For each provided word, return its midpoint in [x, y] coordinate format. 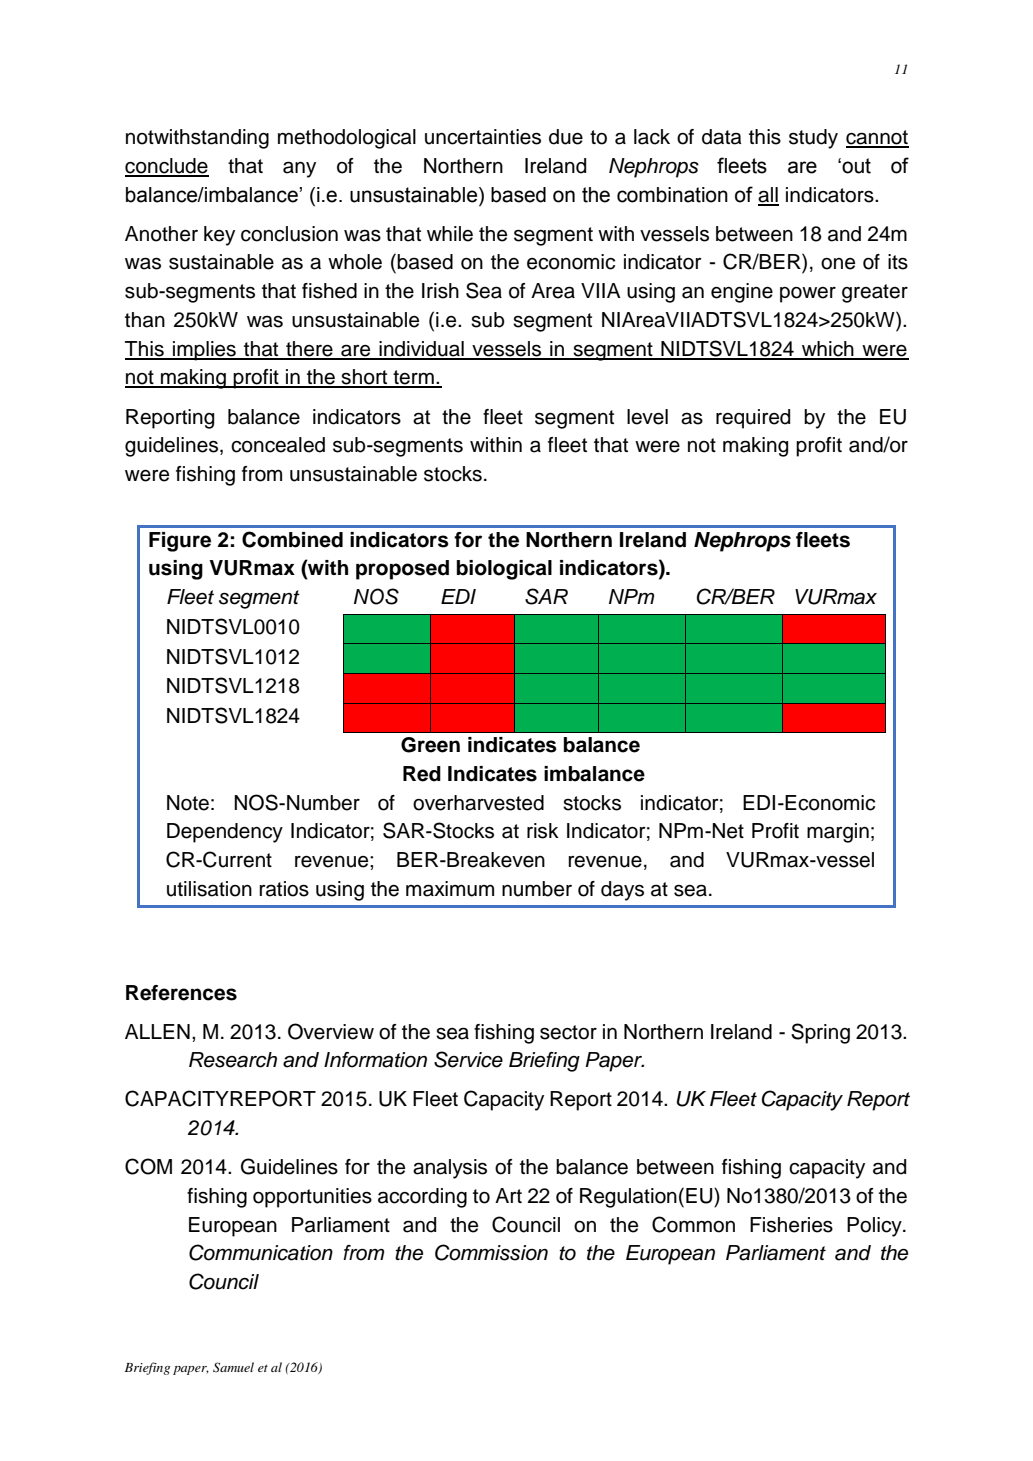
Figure [180, 542]
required [753, 419]
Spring [820, 1033]
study [813, 139]
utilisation [209, 889]
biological [504, 570]
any [299, 169]
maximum [450, 889]
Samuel [233, 1367]
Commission [491, 1252]
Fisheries [791, 1225]
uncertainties [483, 137]
